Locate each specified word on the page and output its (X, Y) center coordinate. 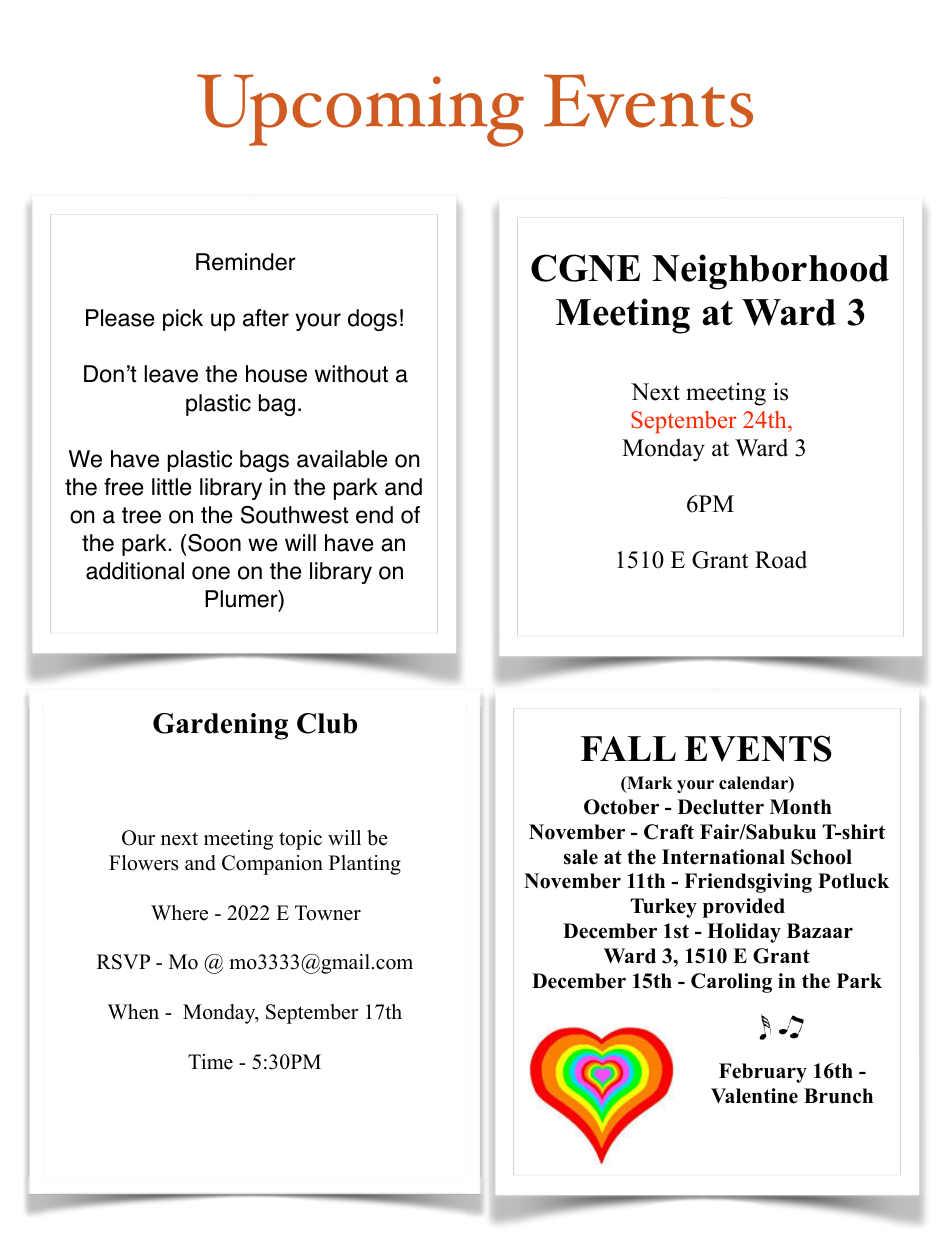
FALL (628, 748)
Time (210, 1062)
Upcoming (360, 110)
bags (264, 461)
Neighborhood (770, 272)
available (342, 459)
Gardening (220, 726)
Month (801, 807)
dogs (372, 320)
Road (781, 560)
